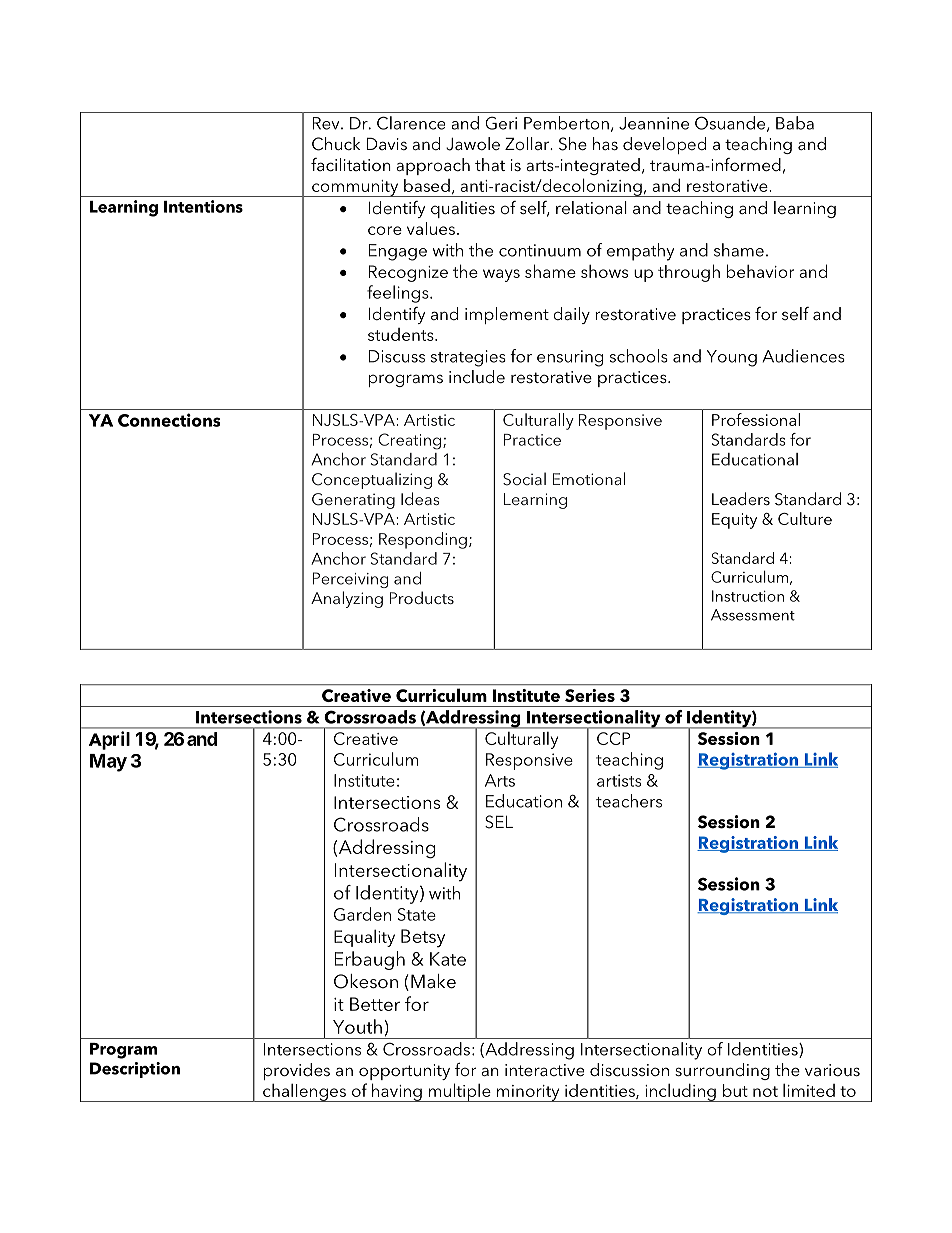  I want to click on surrounding, so click(722, 1071).
